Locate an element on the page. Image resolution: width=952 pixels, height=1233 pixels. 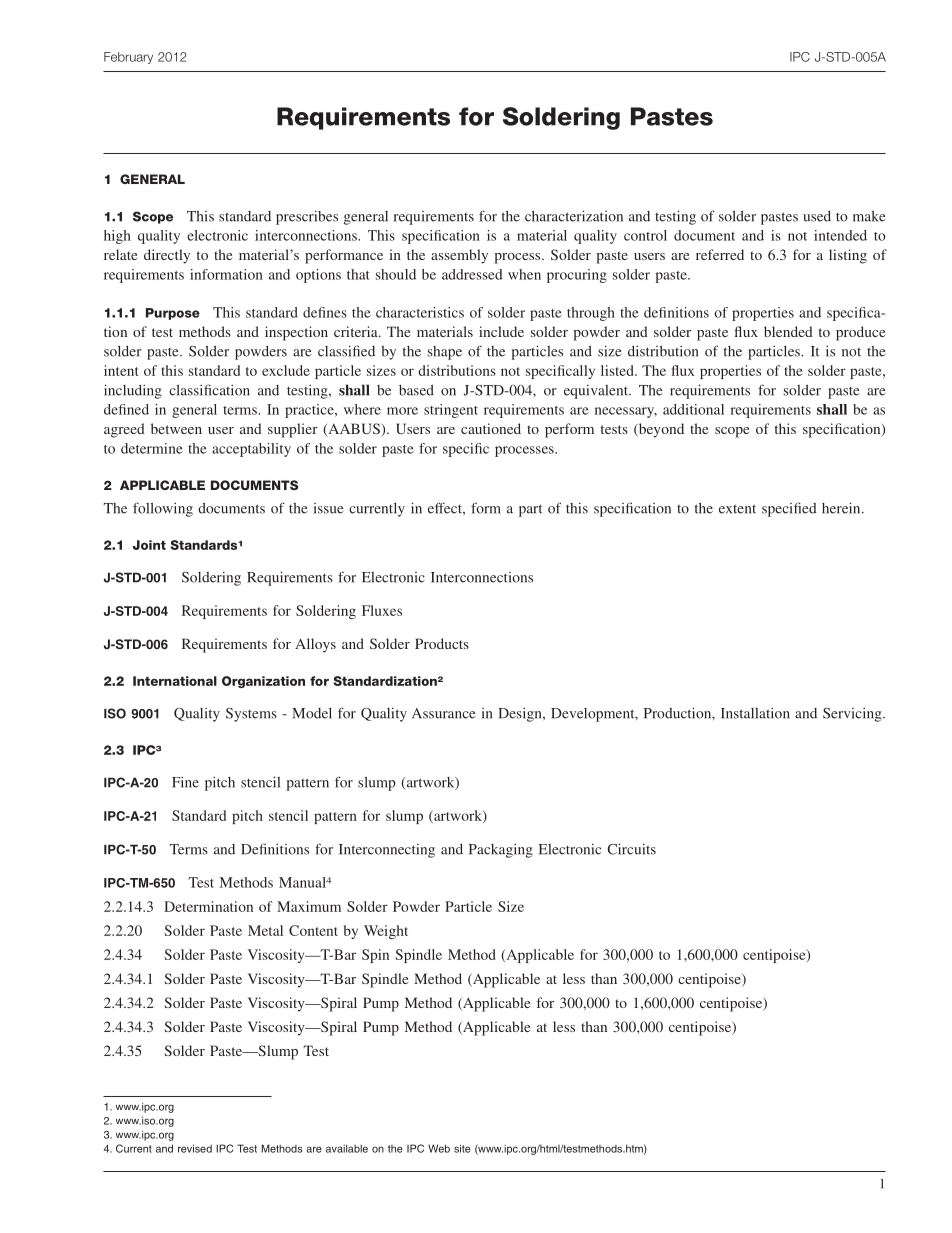
revised is located at coordinates (195, 1148).
